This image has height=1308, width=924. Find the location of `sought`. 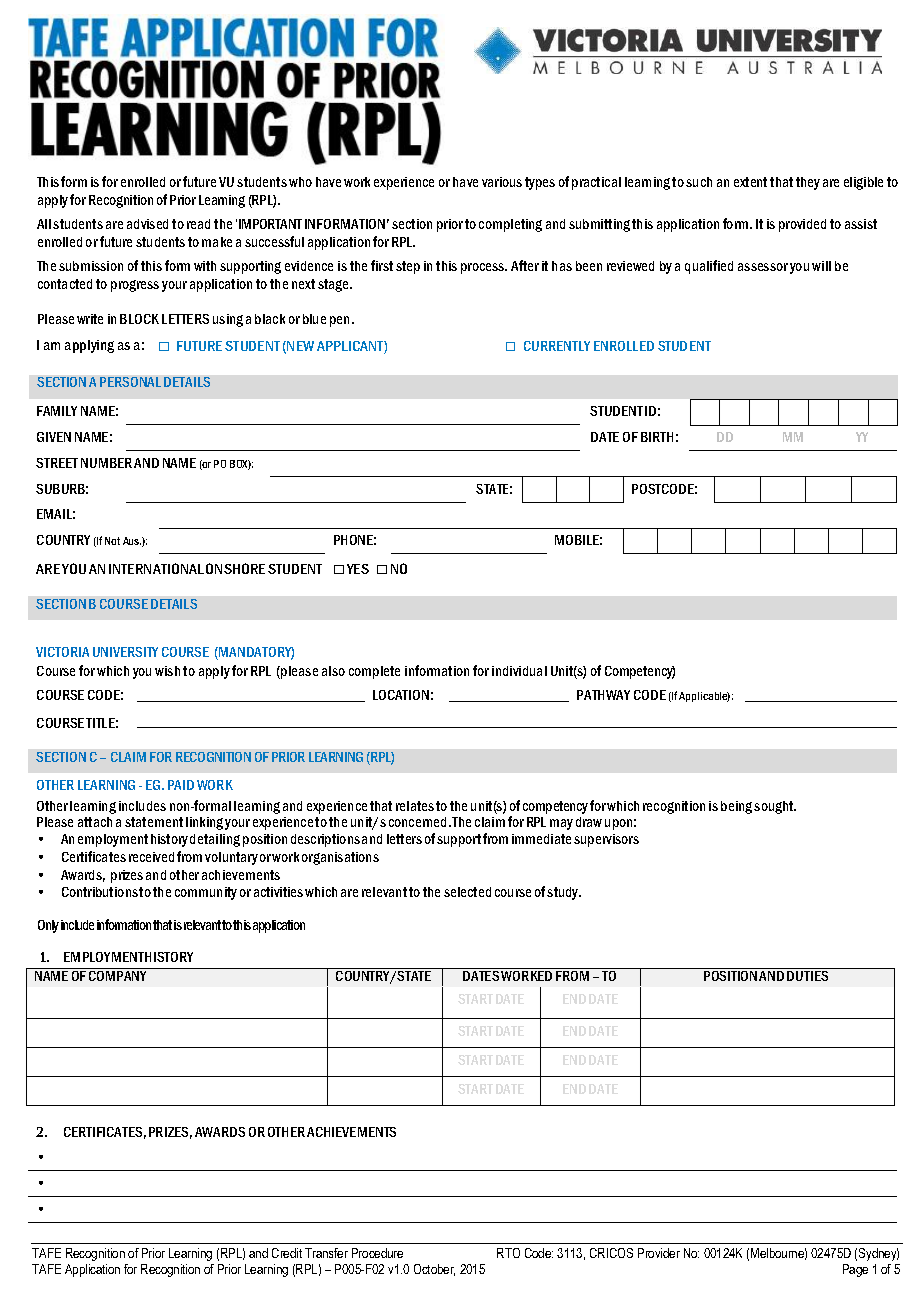

sought is located at coordinates (775, 807).
